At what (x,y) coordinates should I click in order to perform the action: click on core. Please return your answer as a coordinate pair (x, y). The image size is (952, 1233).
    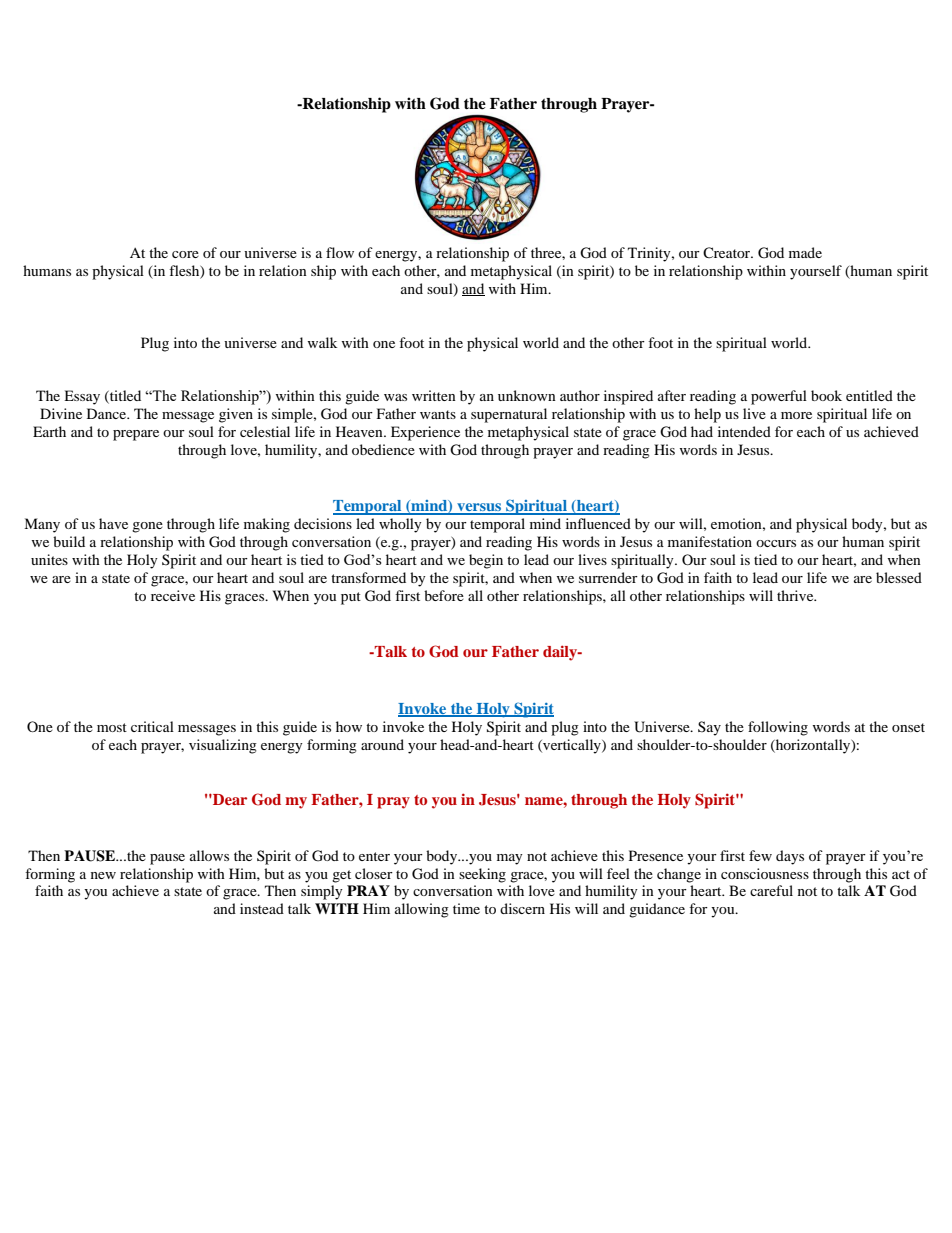
    Looking at the image, I should click on (185, 254).
